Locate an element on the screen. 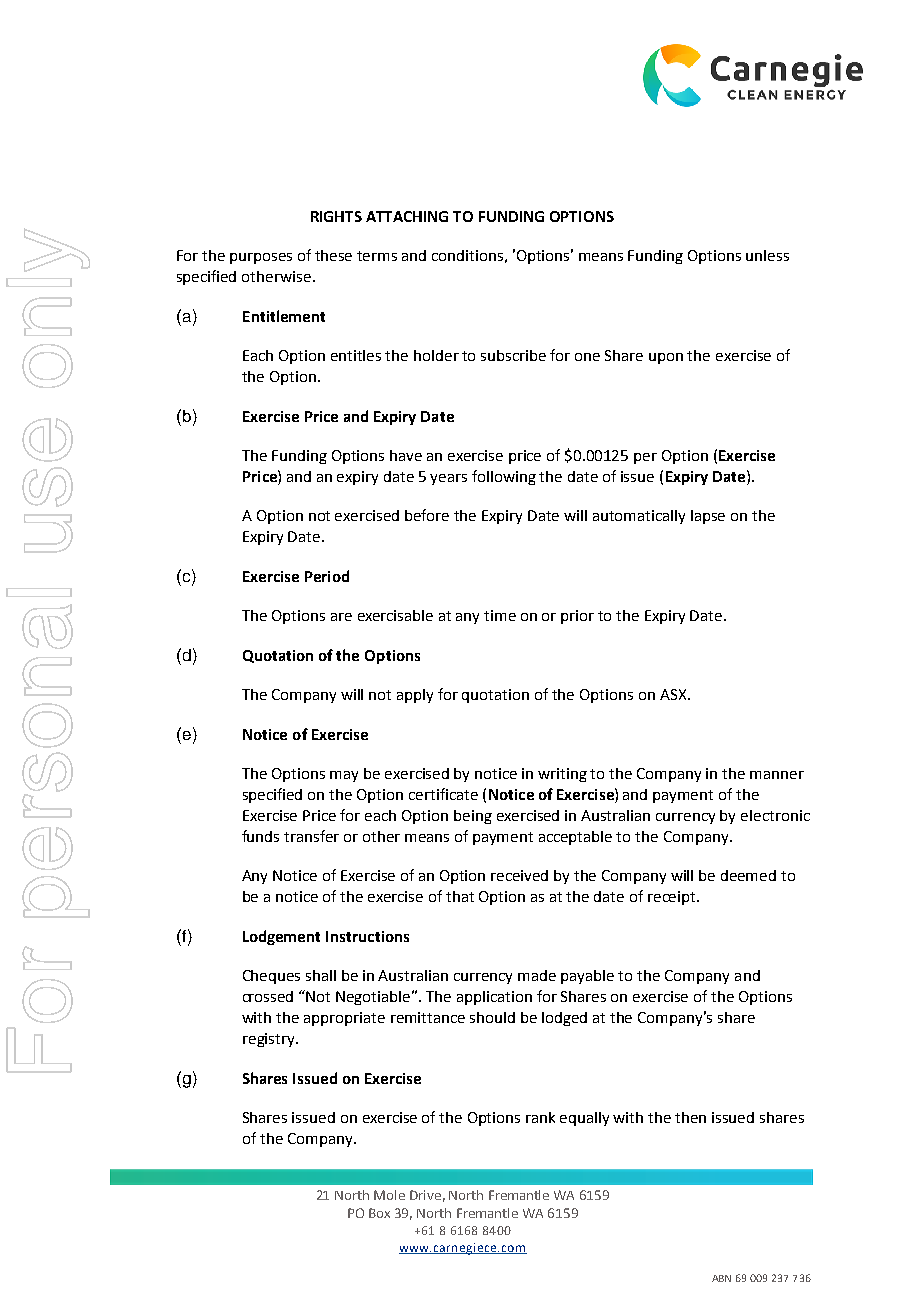  manner is located at coordinates (777, 775).
